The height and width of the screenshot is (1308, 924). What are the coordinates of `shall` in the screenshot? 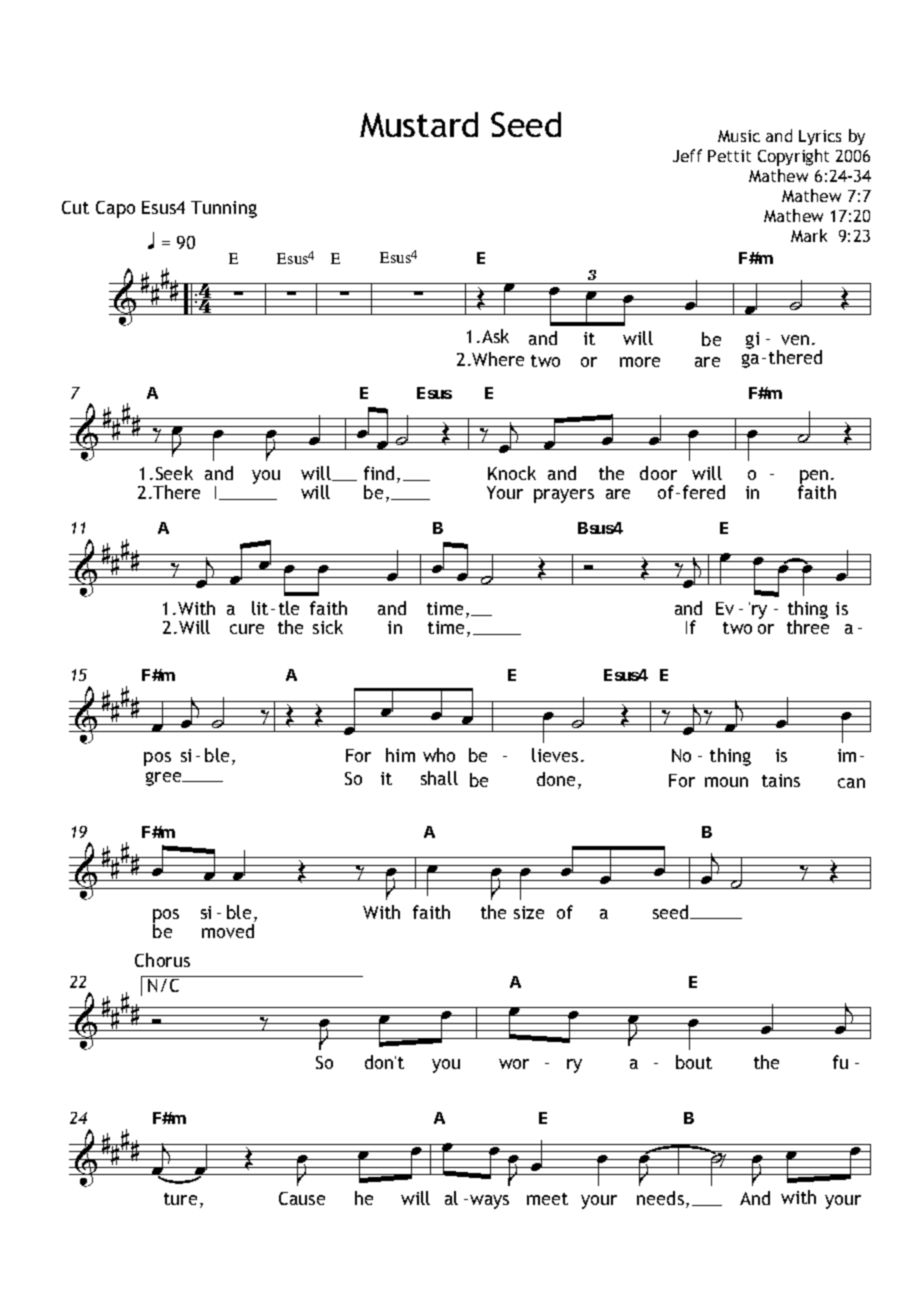 It's located at (439, 778).
